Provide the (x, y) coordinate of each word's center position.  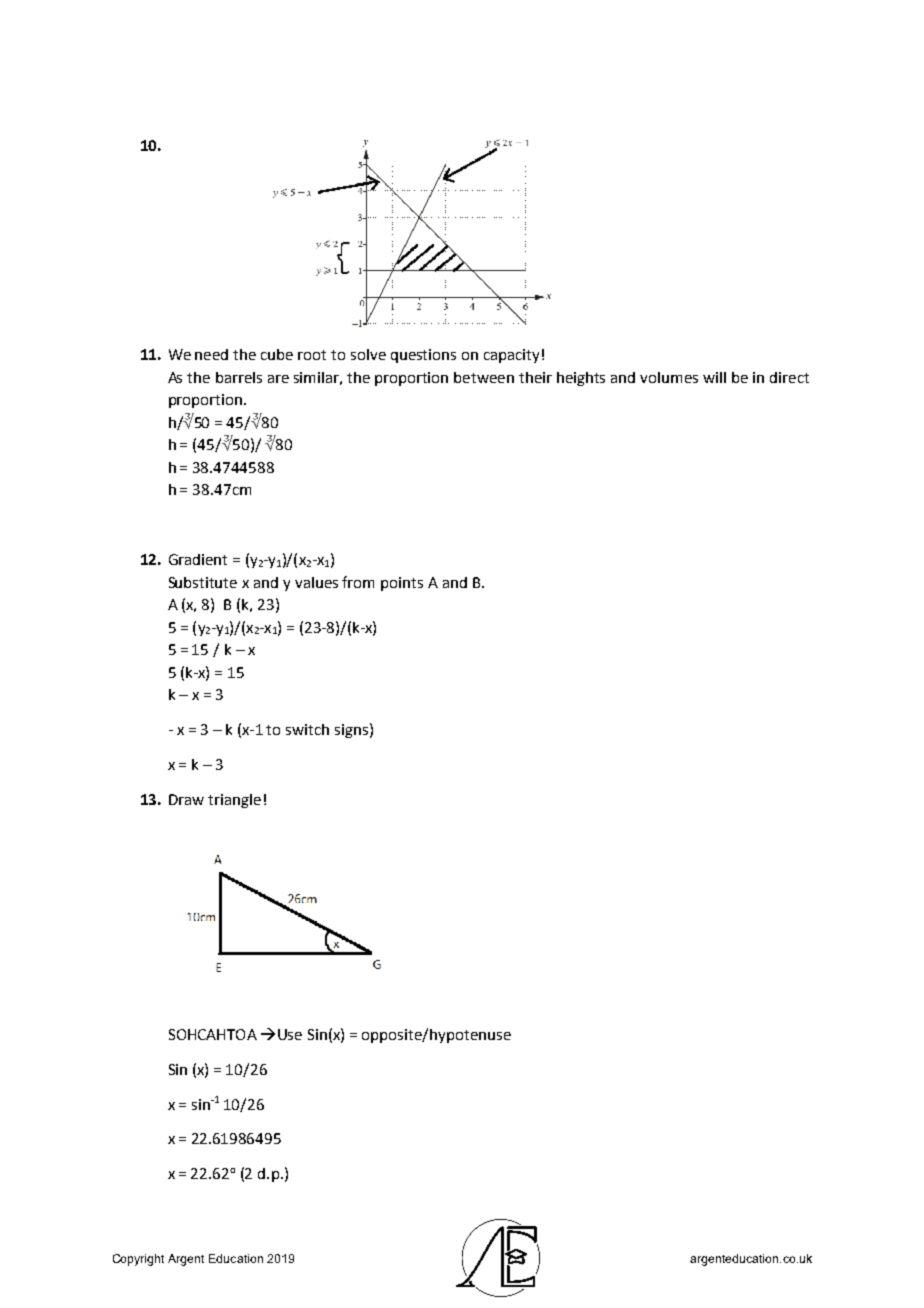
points (402, 584)
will (714, 377)
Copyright (138, 1260)
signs (351, 731)
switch (307, 729)
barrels (239, 377)
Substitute (203, 582)
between (484, 377)
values (316, 582)
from (358, 582)
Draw (186, 799)
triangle (234, 801)
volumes (669, 377)
